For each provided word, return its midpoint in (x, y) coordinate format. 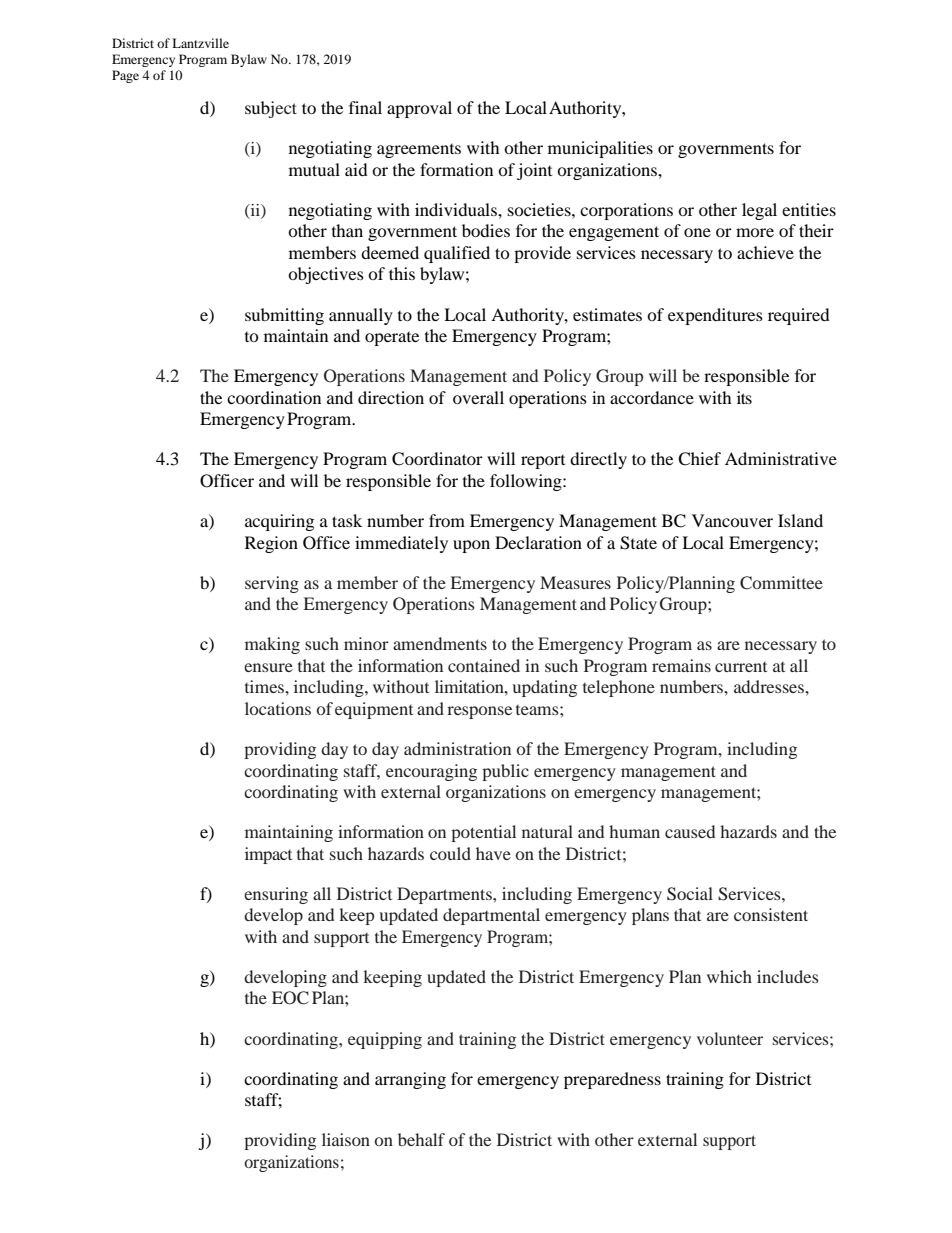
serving (272, 584)
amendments (440, 643)
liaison (346, 1139)
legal (759, 211)
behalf (421, 1139)
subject (271, 109)
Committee (781, 583)
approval (419, 109)
